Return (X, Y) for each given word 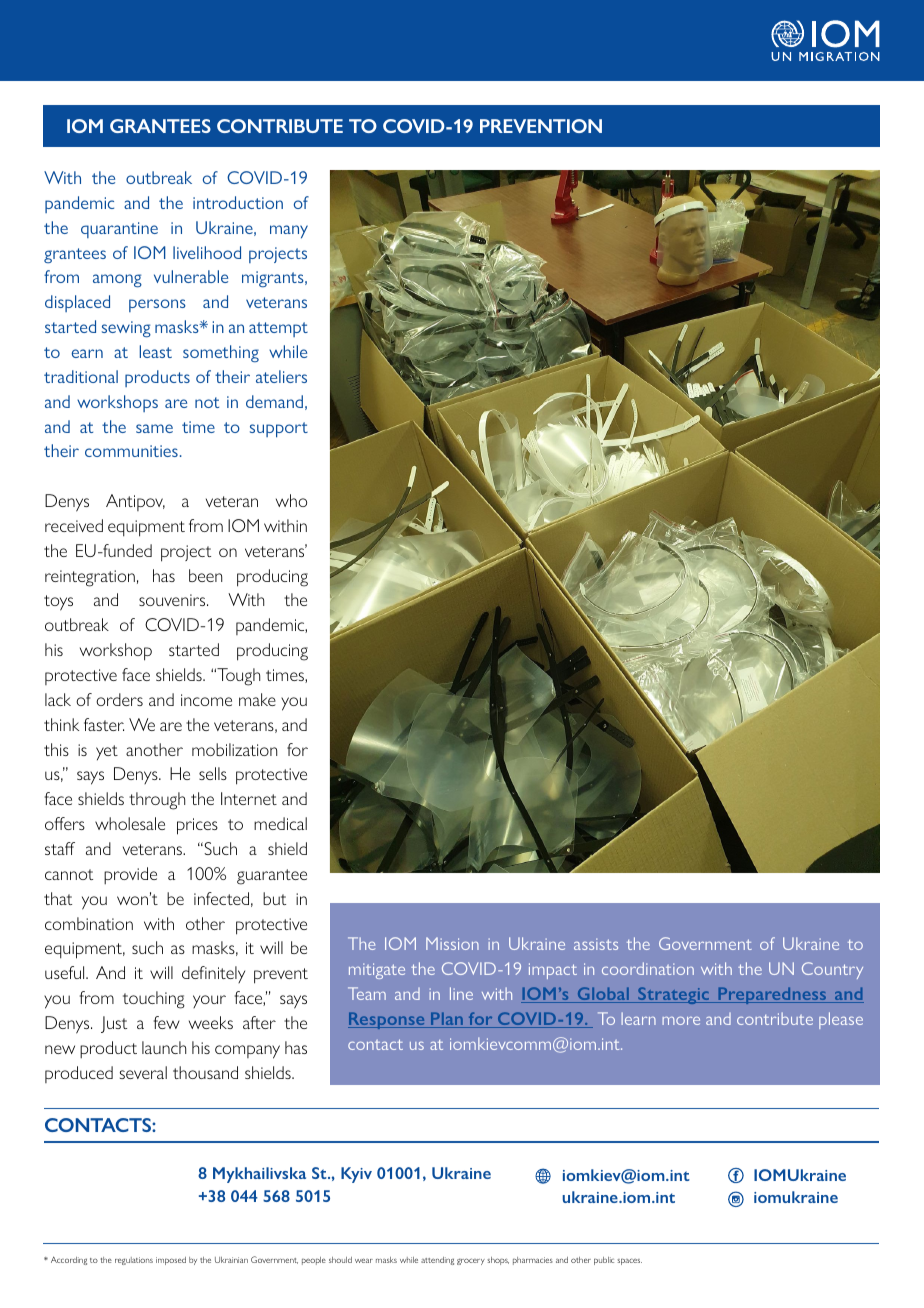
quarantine (119, 230)
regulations (134, 1261)
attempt (278, 329)
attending (437, 1261)
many (289, 232)
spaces (629, 1261)
